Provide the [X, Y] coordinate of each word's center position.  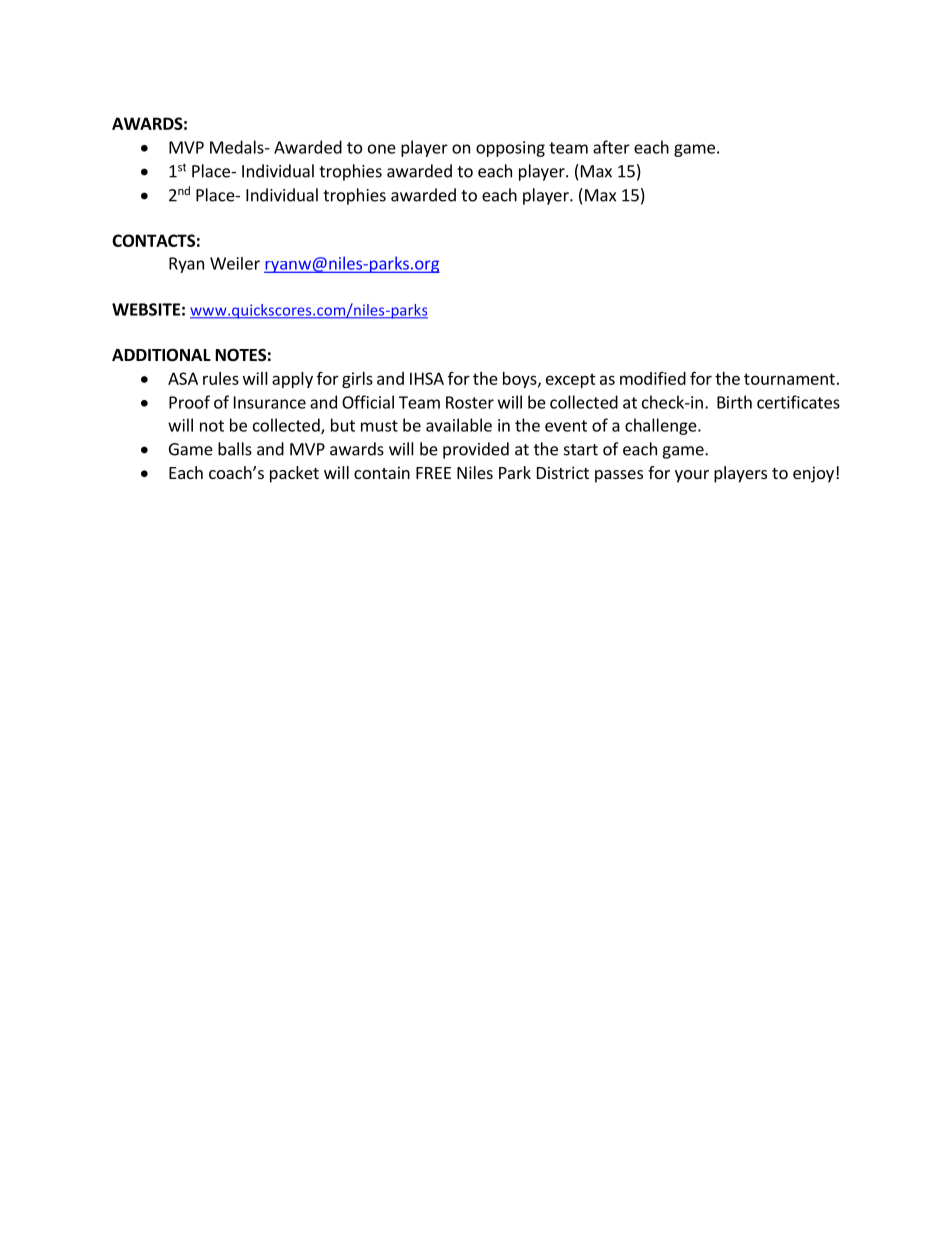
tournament [789, 379]
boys [521, 380]
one [382, 149]
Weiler [235, 263]
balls [235, 449]
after [611, 147]
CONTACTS [153, 240]
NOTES [241, 355]
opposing [510, 149]
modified [653, 378]
